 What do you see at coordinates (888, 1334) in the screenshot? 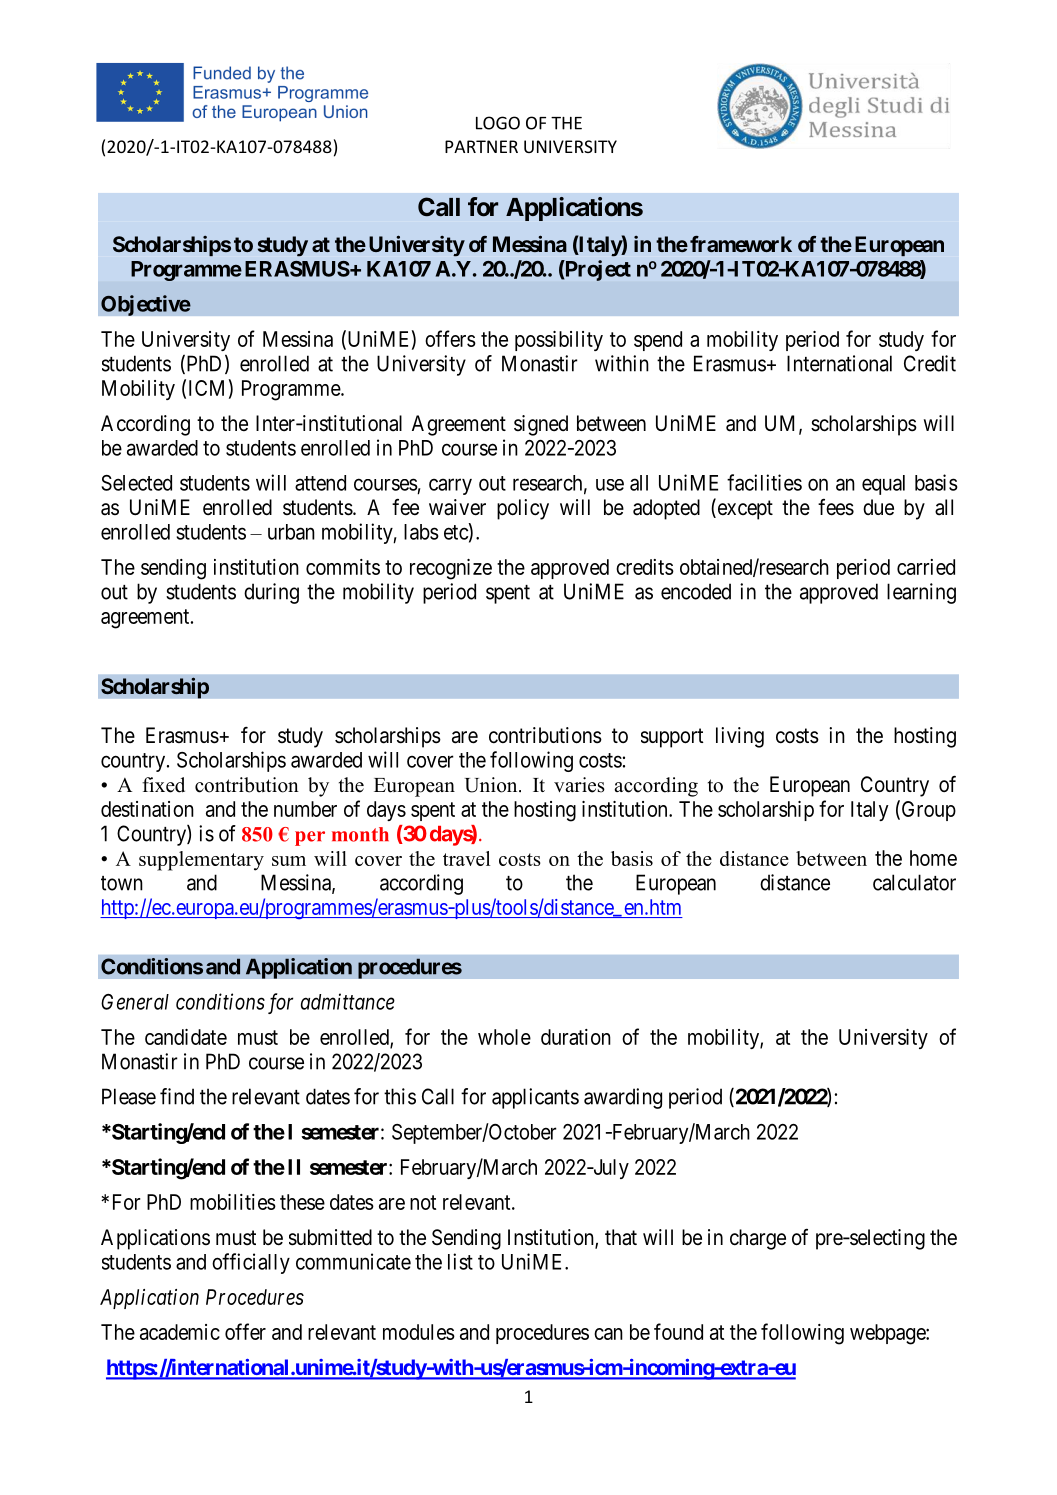
I see `webpage` at bounding box center [888, 1334].
